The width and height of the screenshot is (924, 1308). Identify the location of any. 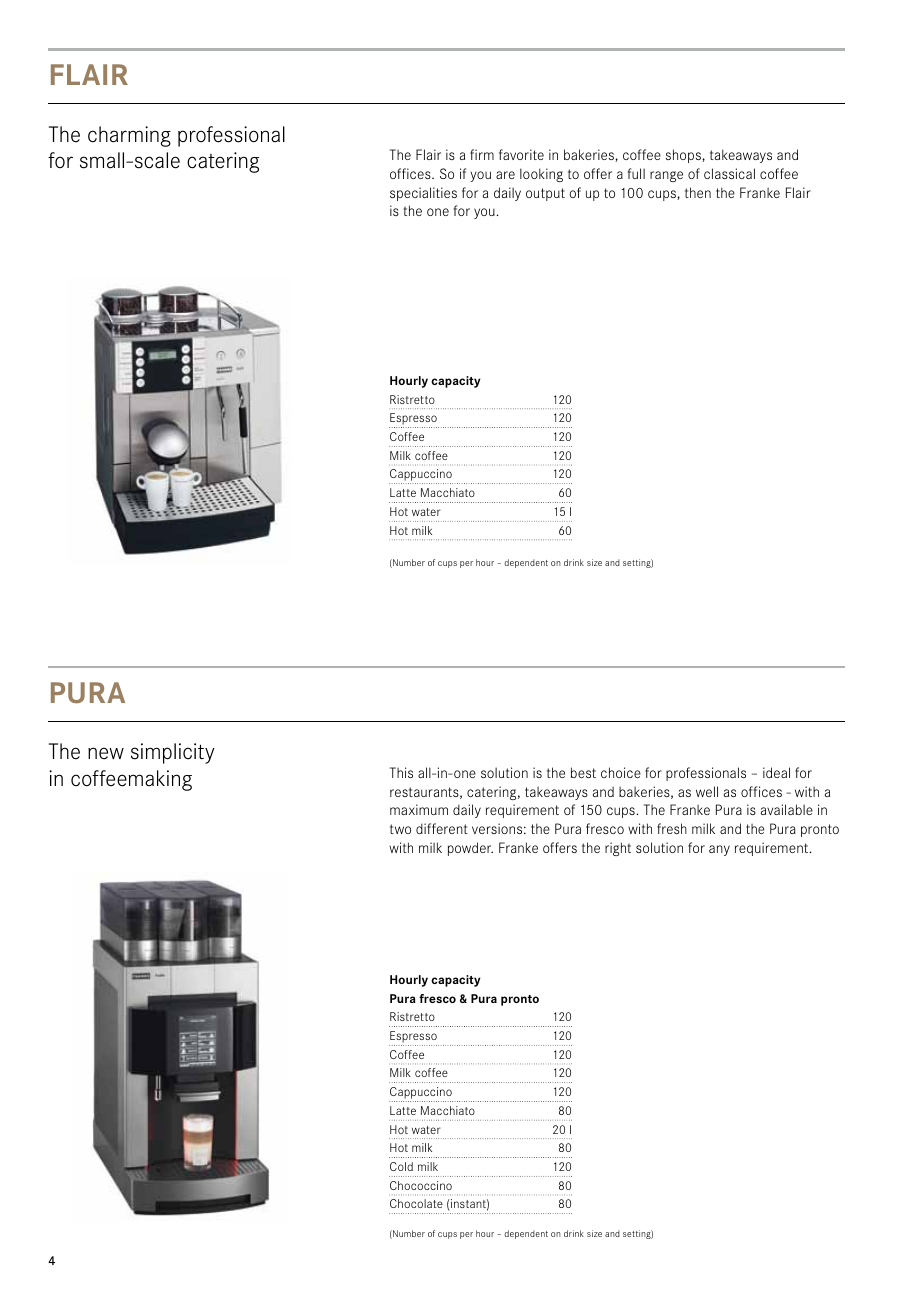
(719, 850).
